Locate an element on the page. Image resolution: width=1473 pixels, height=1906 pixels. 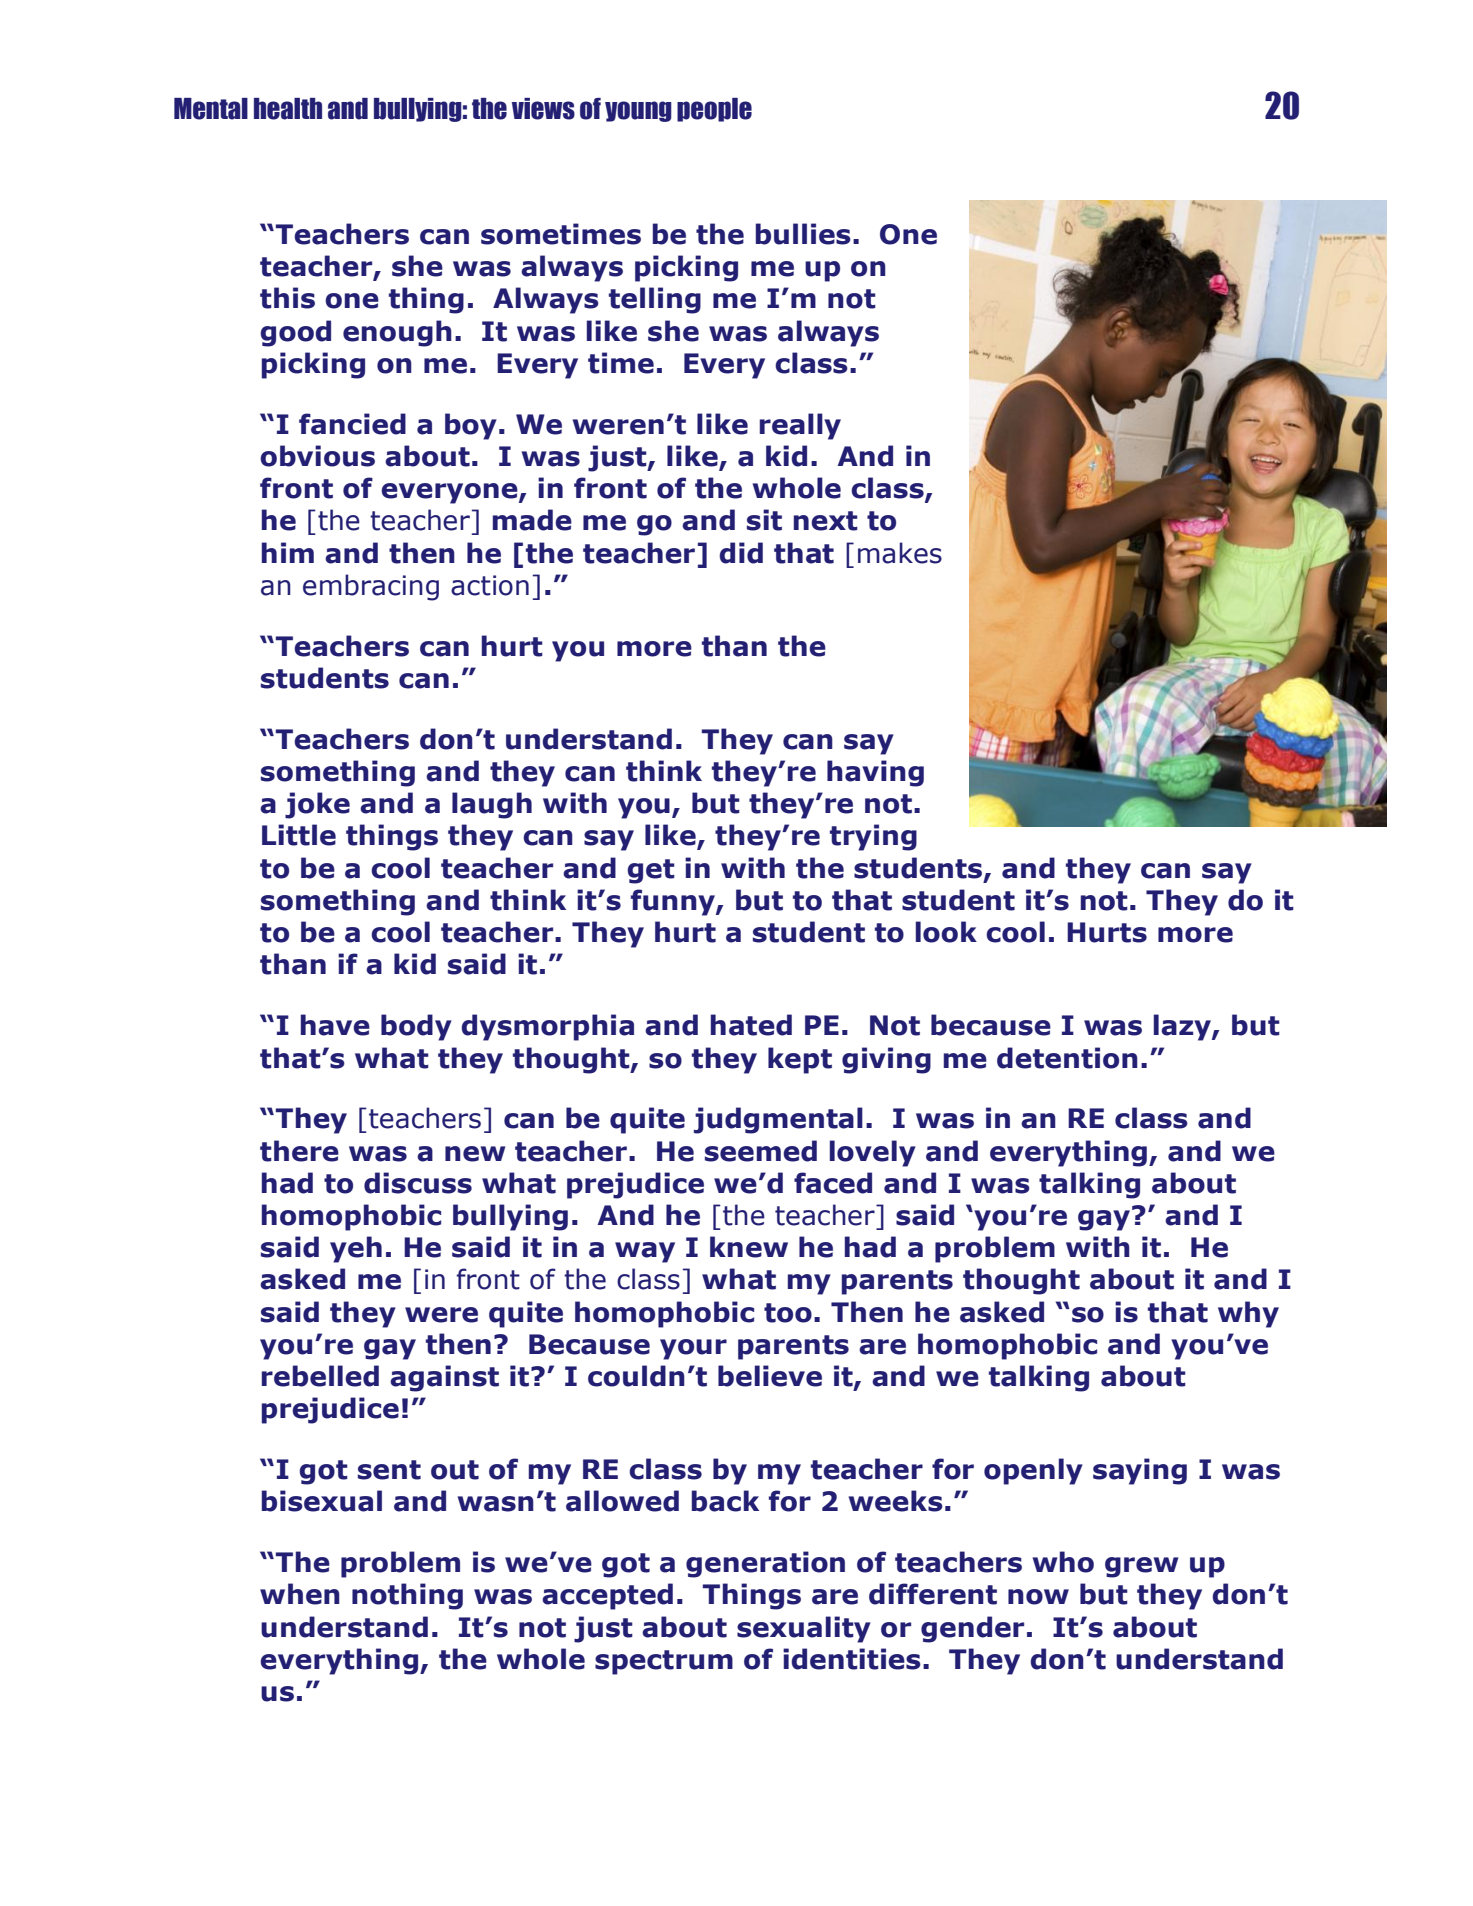
sit is located at coordinates (764, 520).
